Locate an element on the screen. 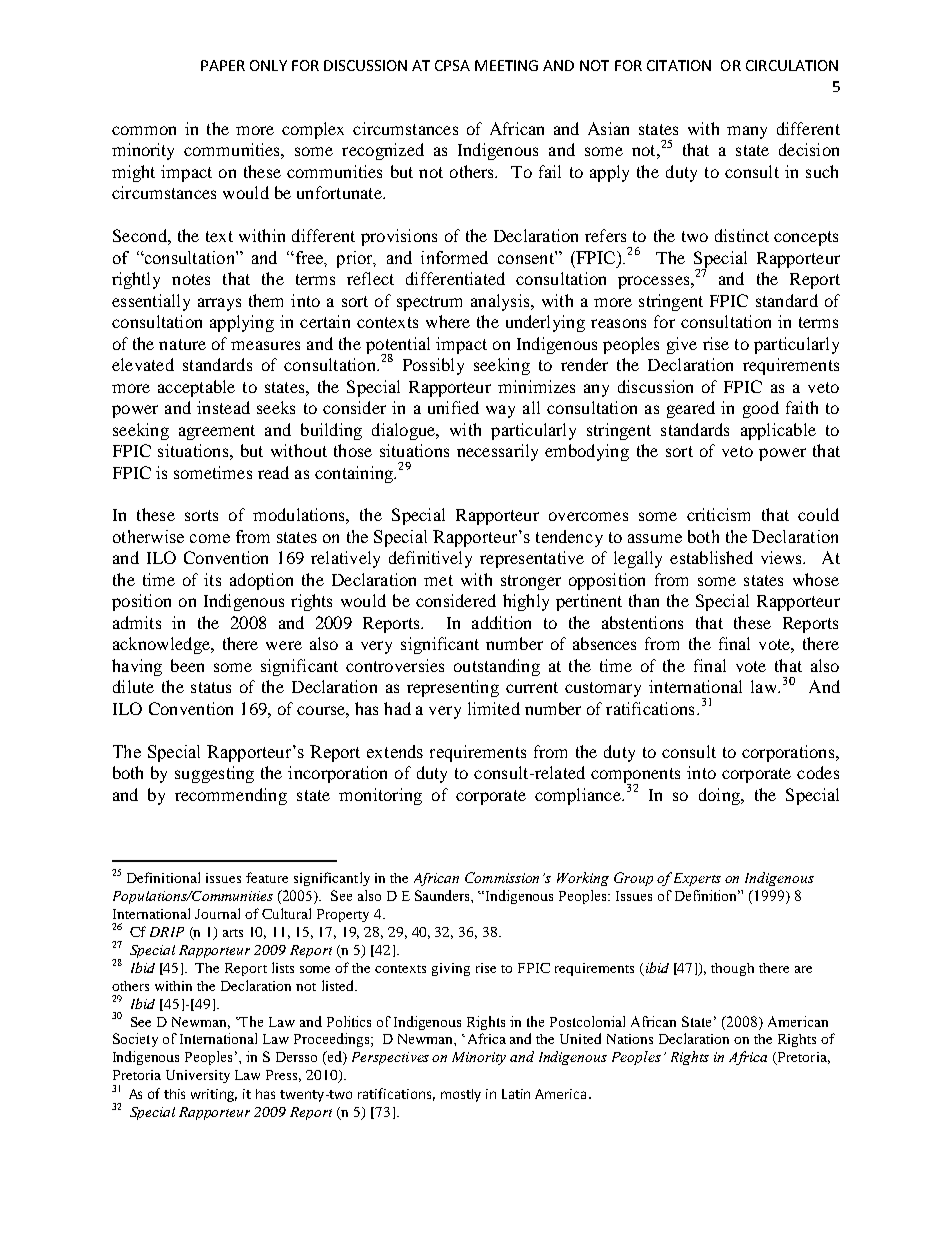 This screenshot has height=1233, width=952. PAPER is located at coordinates (223, 65).
